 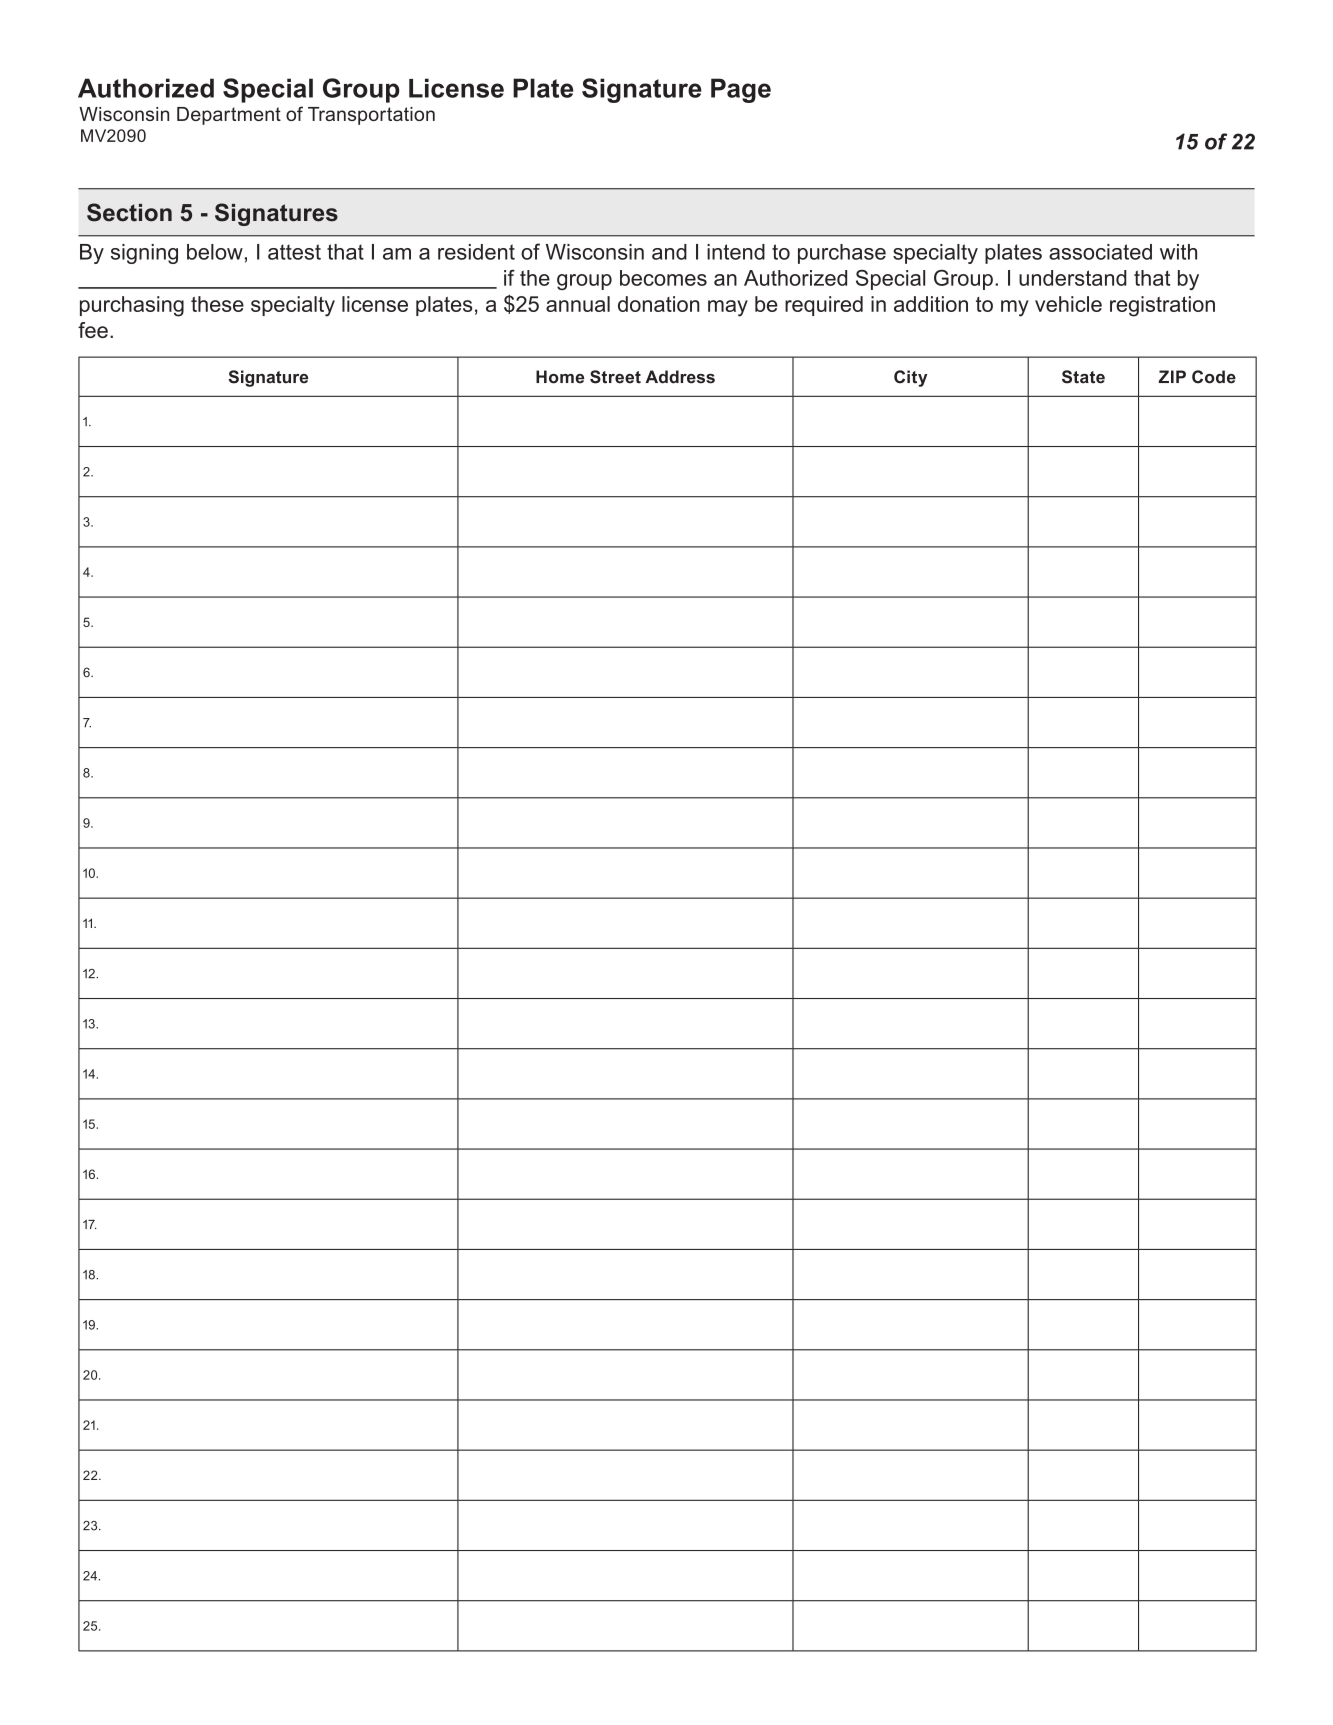 I want to click on Home, so click(x=560, y=377).
